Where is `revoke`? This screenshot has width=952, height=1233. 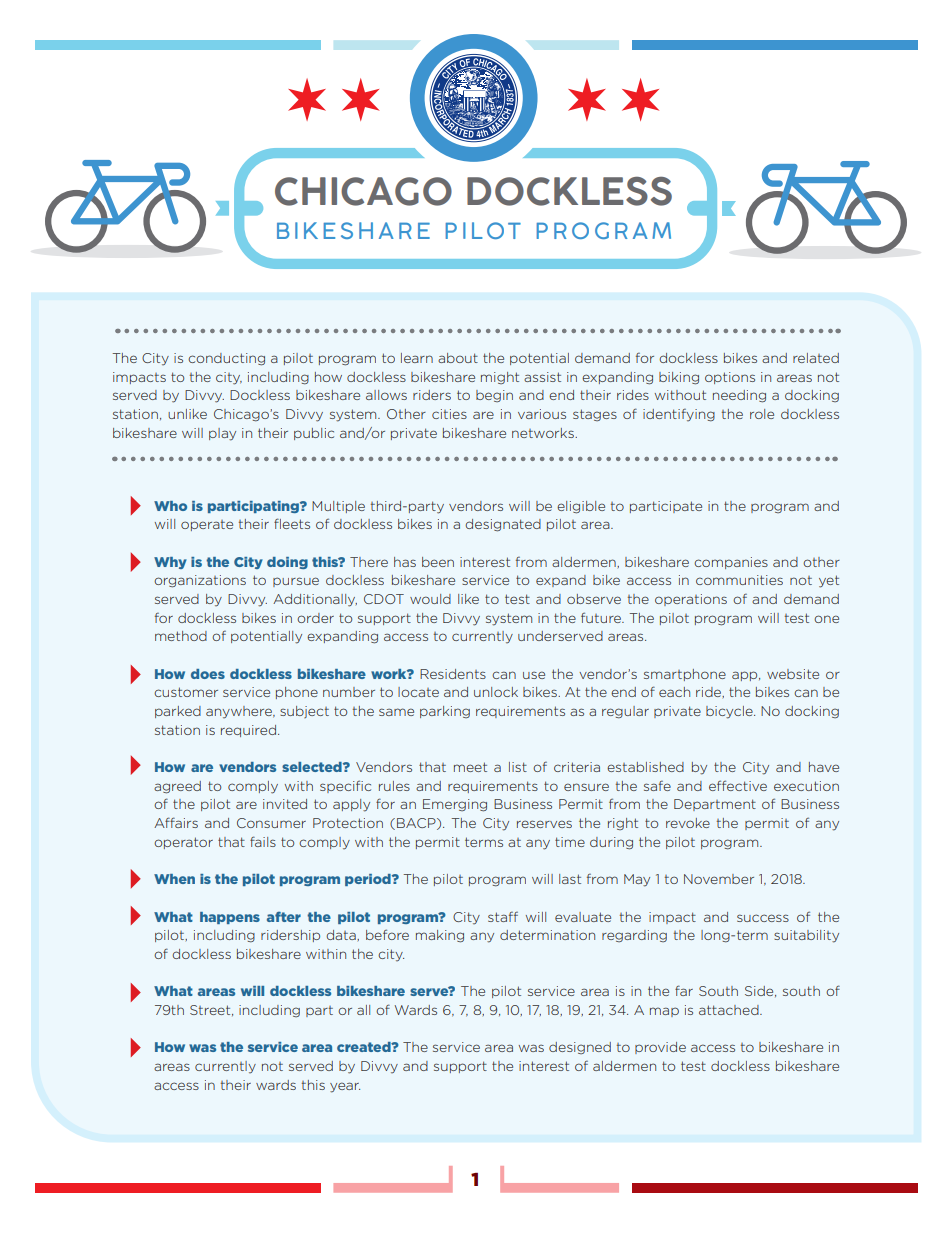 revoke is located at coordinates (688, 823).
